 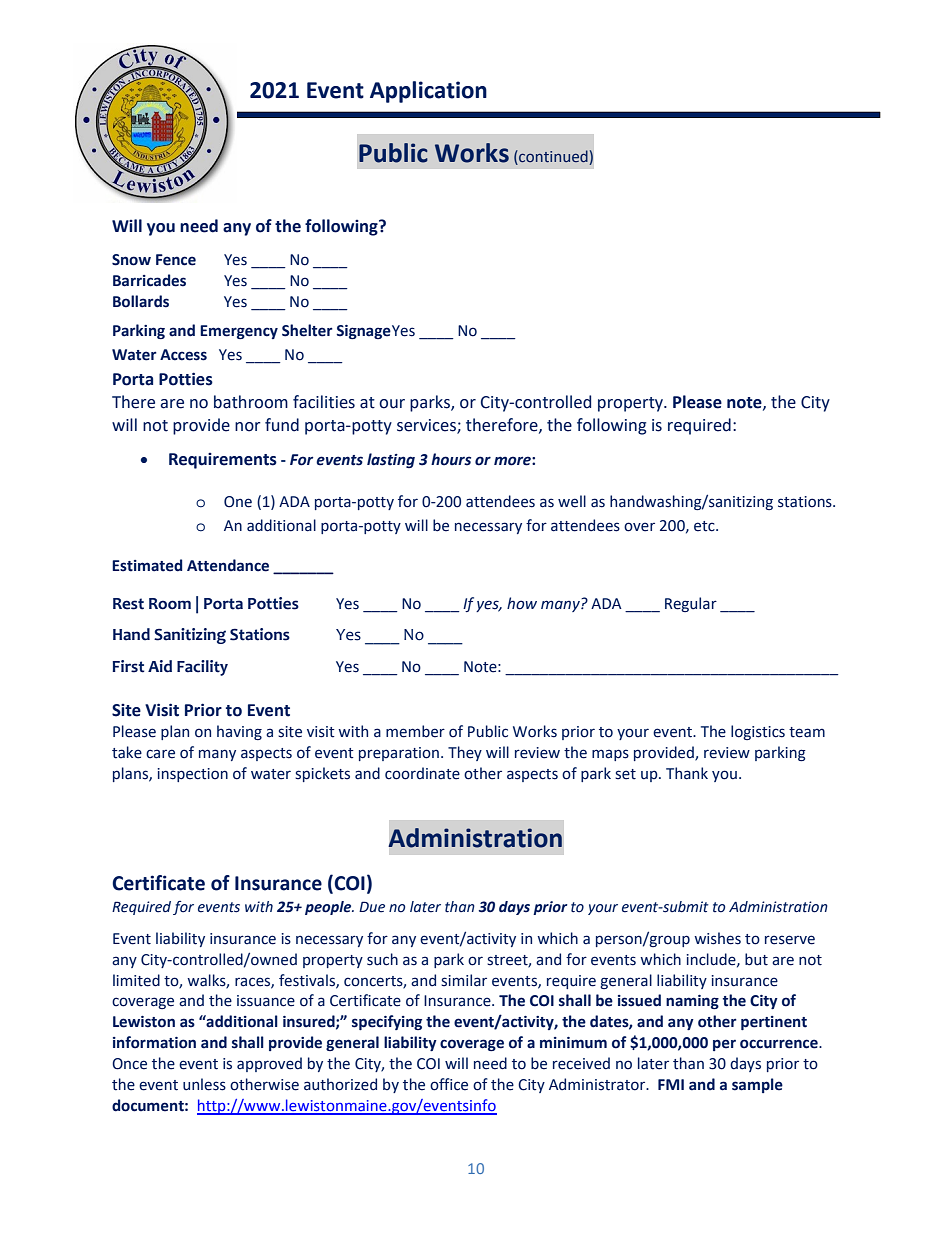 What do you see at coordinates (705, 526) in the screenshot?
I see `etc` at bounding box center [705, 526].
